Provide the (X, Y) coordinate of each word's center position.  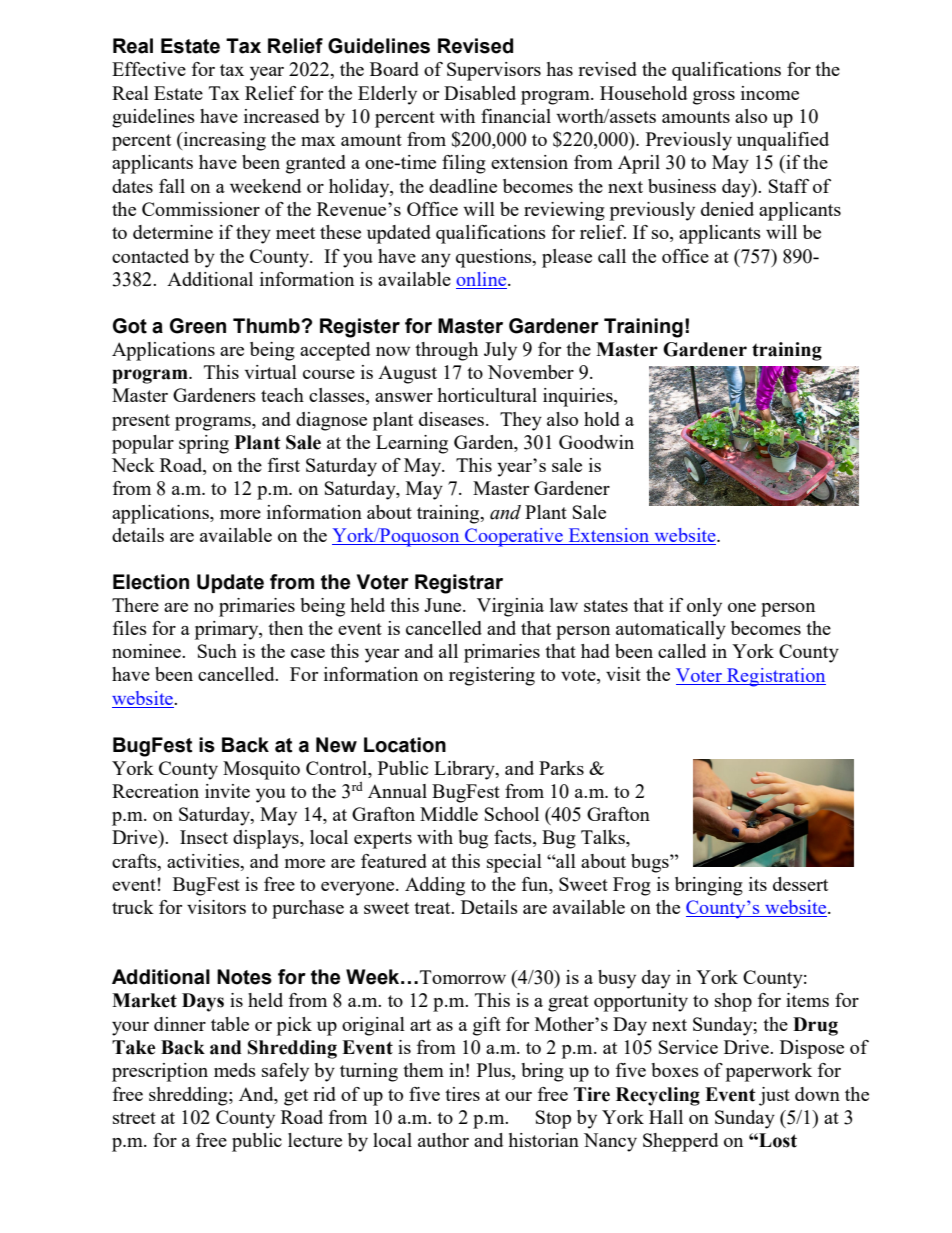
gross (714, 98)
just (774, 1096)
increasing (223, 141)
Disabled (480, 93)
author (443, 1140)
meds (235, 1070)
